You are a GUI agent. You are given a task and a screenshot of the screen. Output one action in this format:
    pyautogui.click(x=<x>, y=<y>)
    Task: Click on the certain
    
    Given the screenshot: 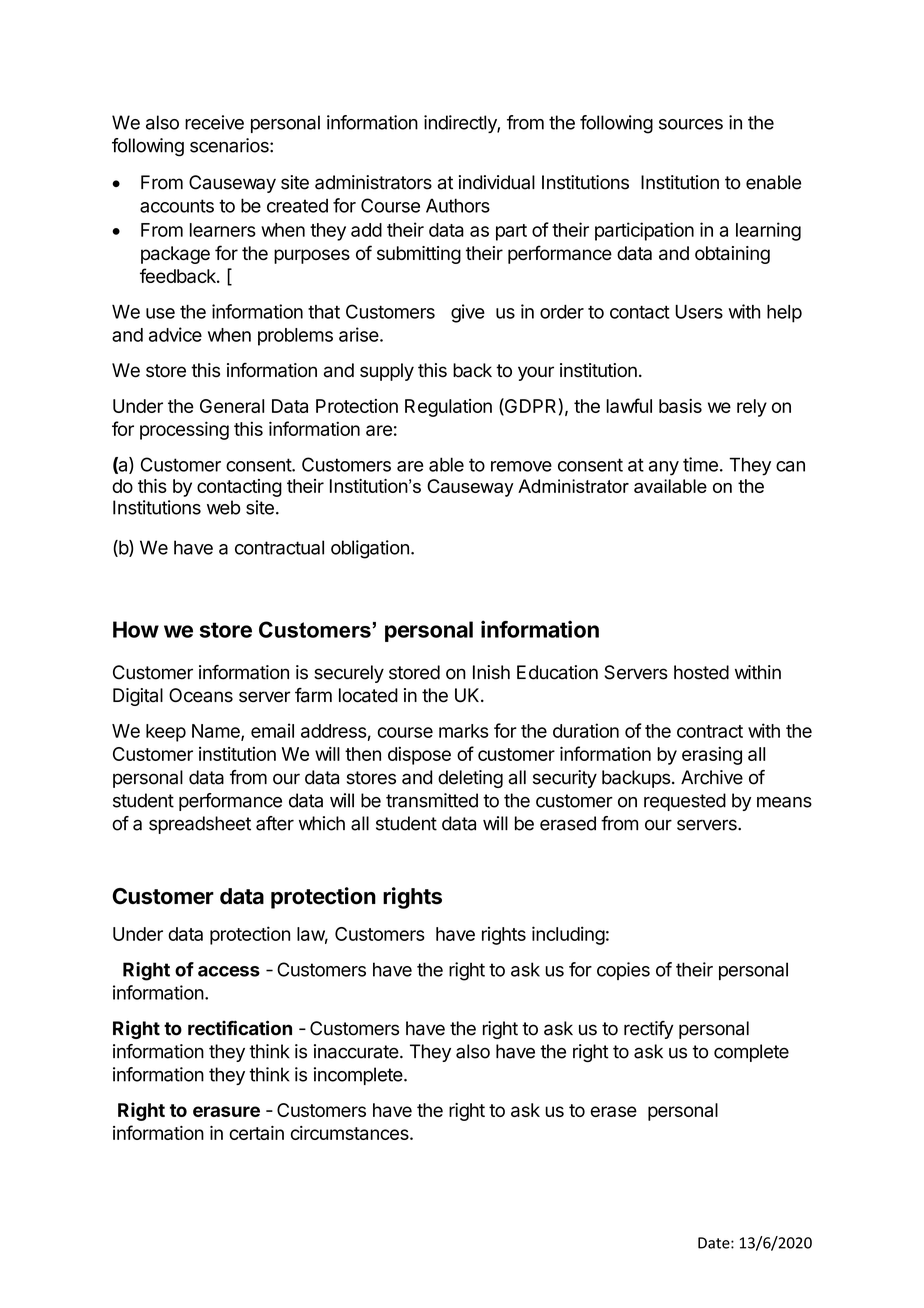 What is the action you would take?
    pyautogui.click(x=256, y=1133)
